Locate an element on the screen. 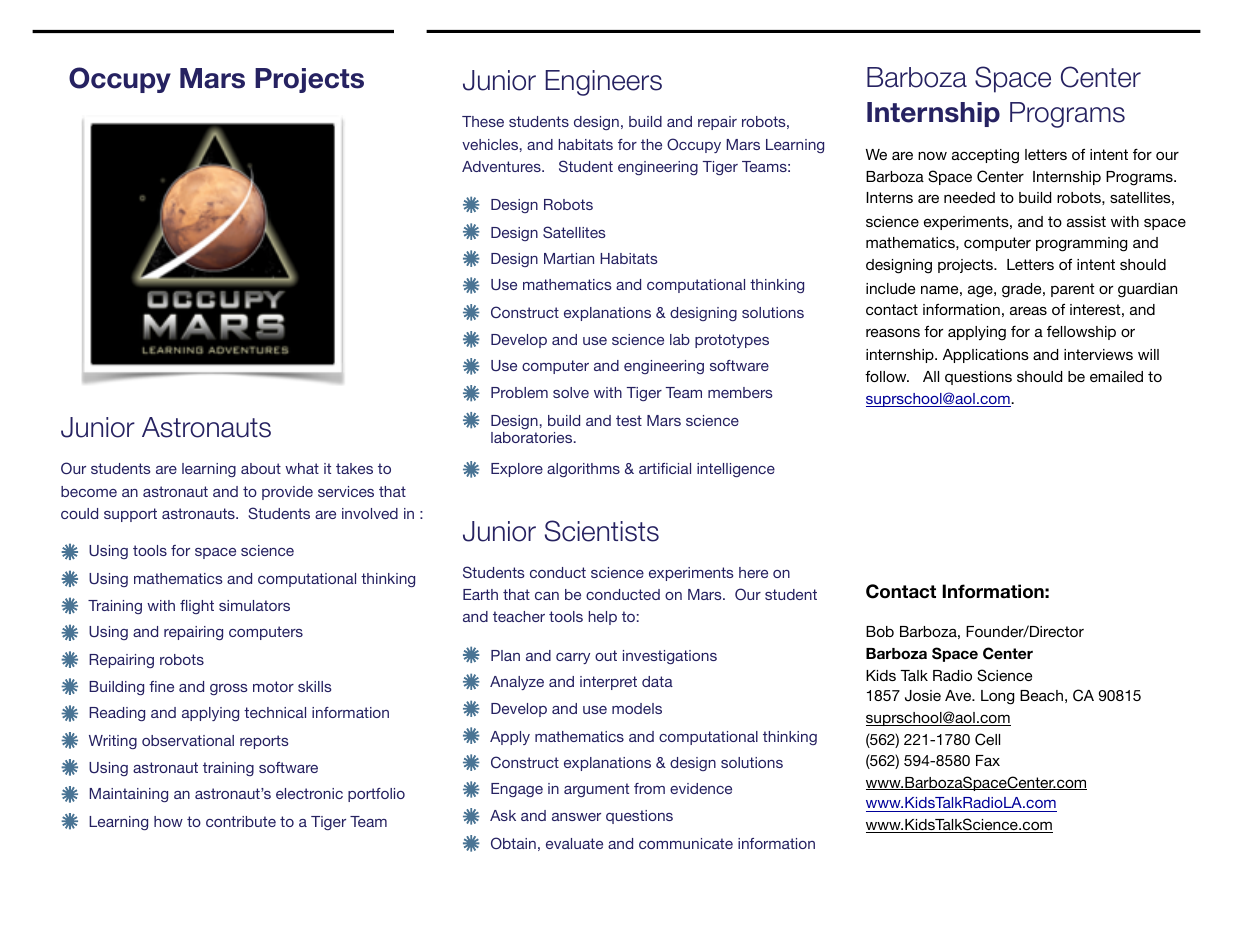  Engineers is located at coordinates (604, 83).
